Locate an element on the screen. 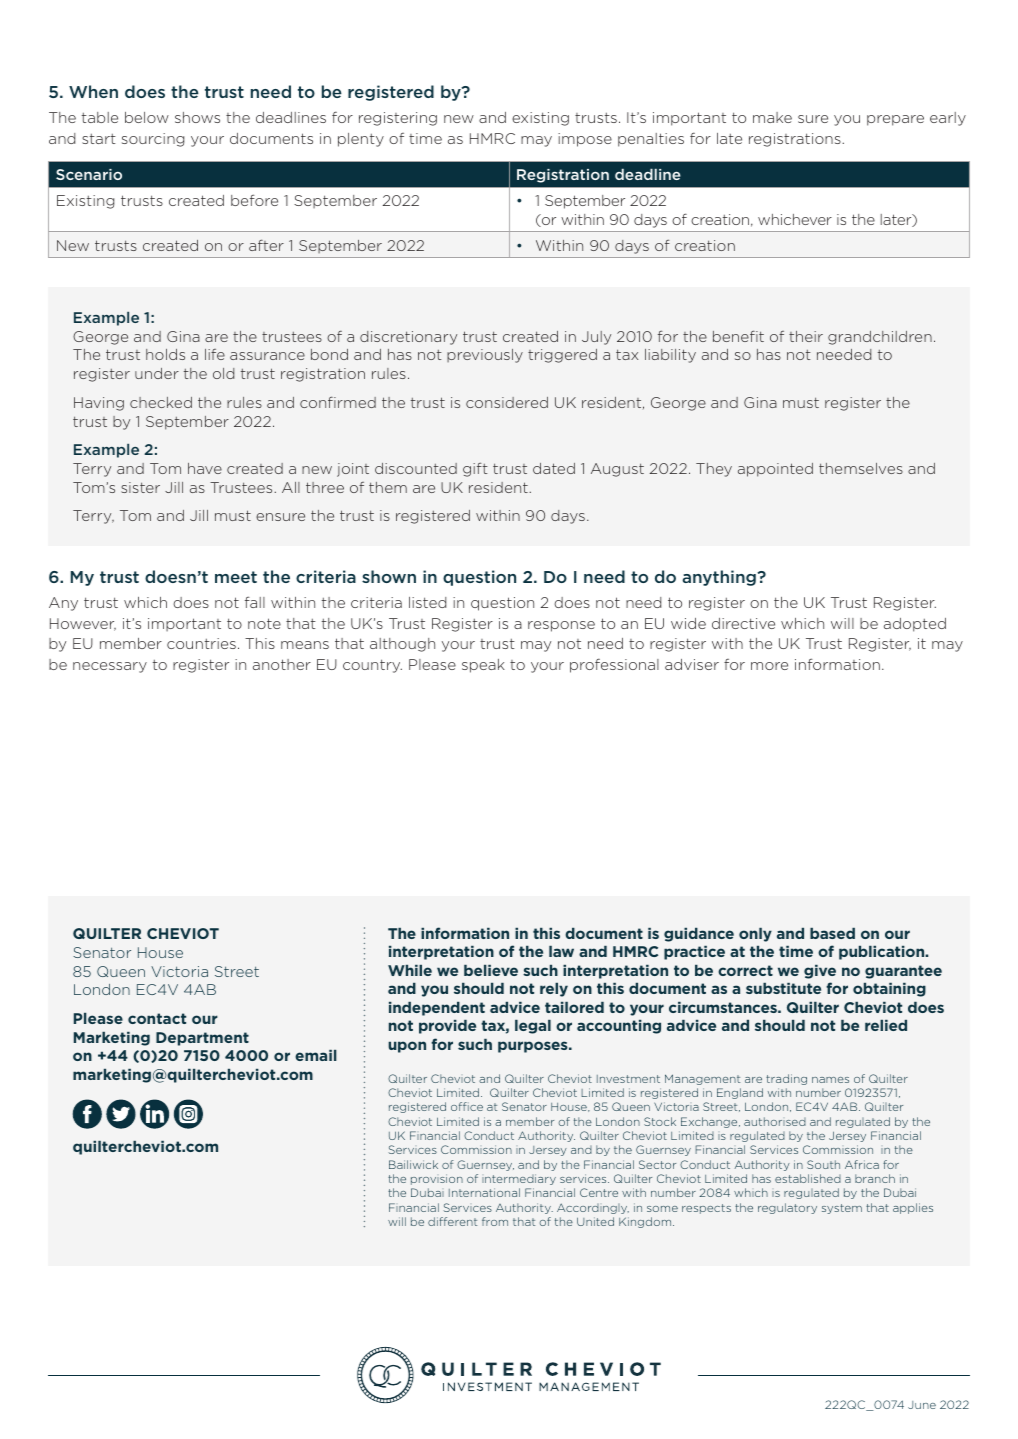 The image size is (1018, 1439). necessary is located at coordinates (110, 667).
